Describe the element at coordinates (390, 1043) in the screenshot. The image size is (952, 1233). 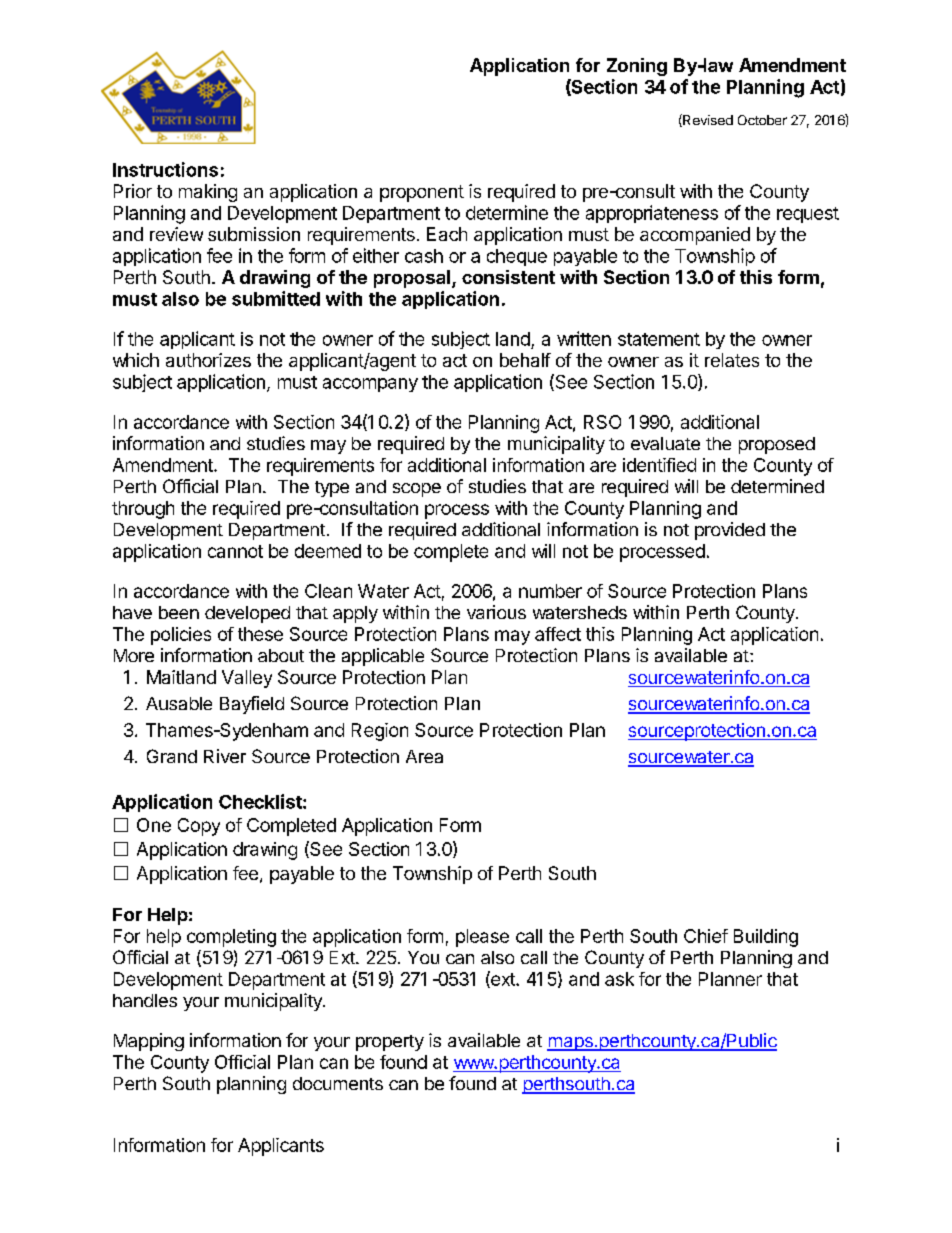
I see `property` at that location.
